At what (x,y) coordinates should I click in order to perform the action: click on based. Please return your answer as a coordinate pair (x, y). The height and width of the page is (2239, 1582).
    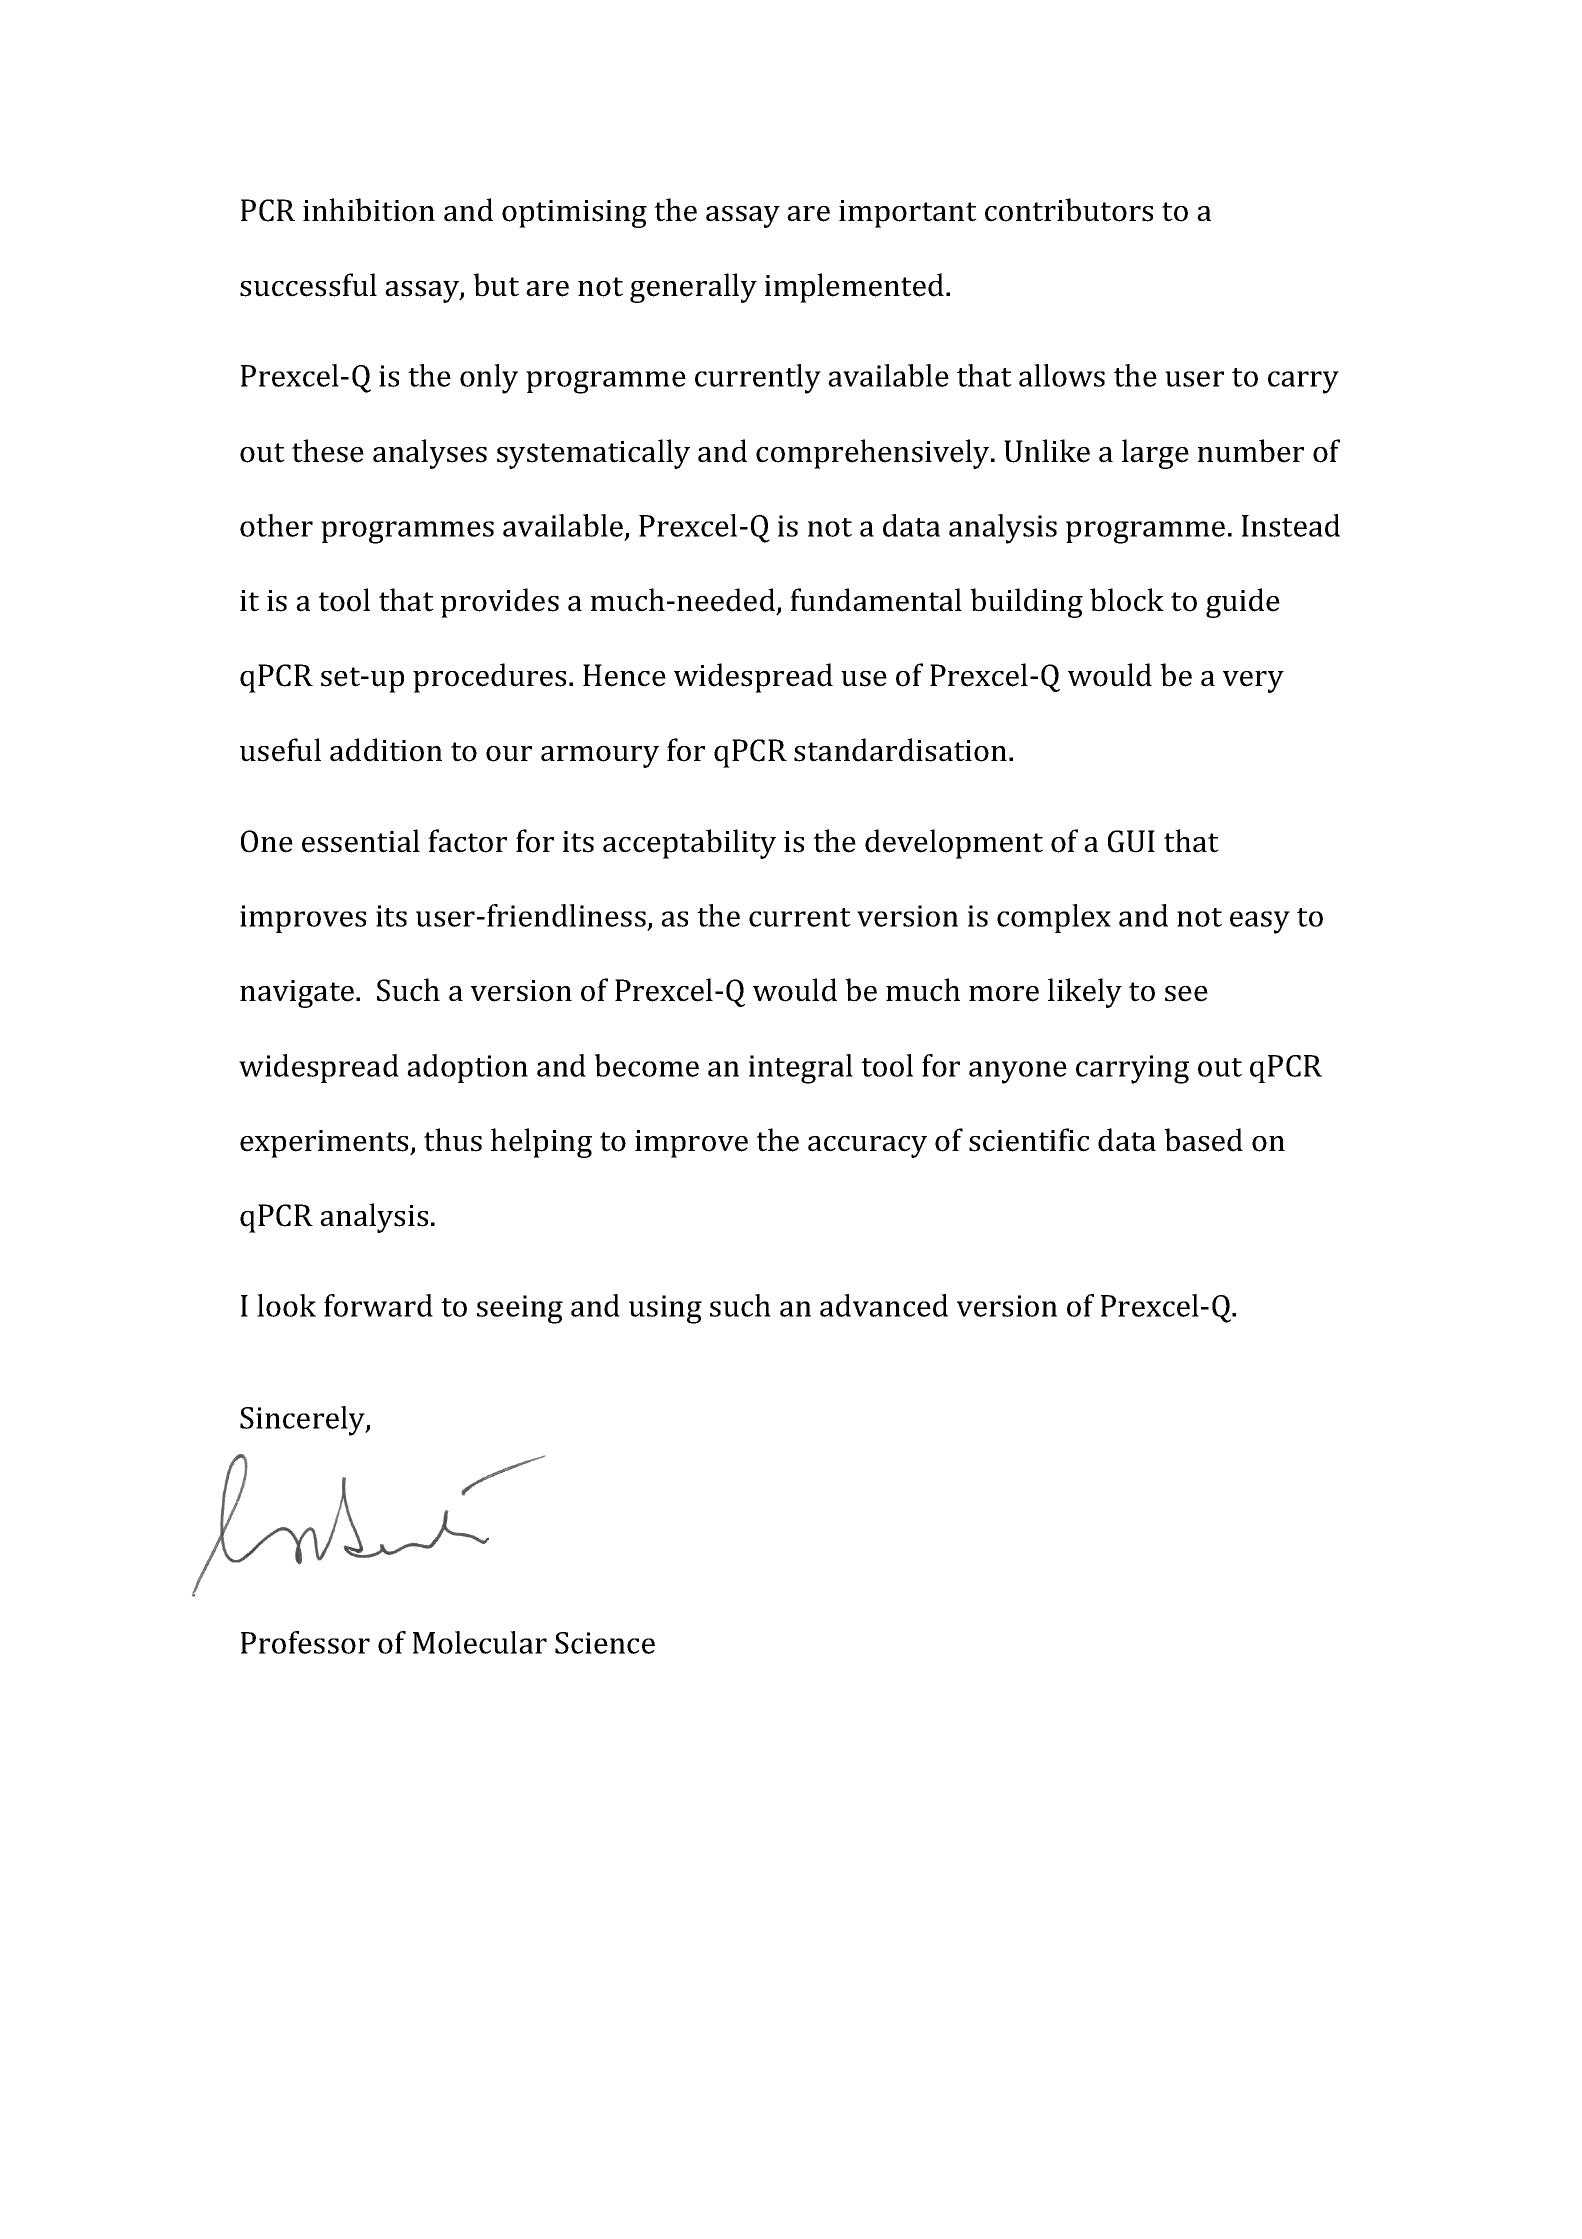
    Looking at the image, I should click on (1203, 1140).
